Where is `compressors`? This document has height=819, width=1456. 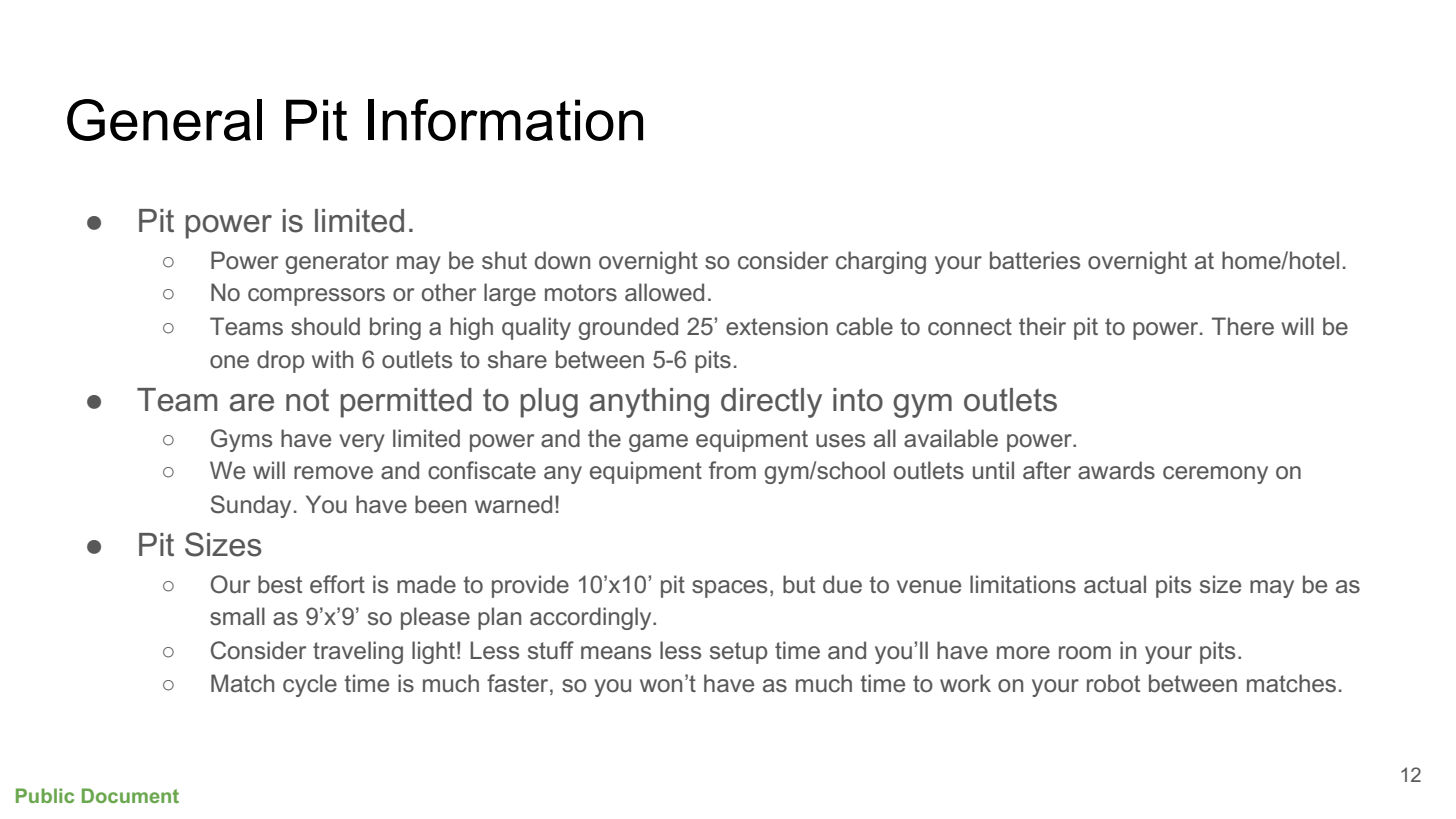
compressors is located at coordinates (316, 297).
